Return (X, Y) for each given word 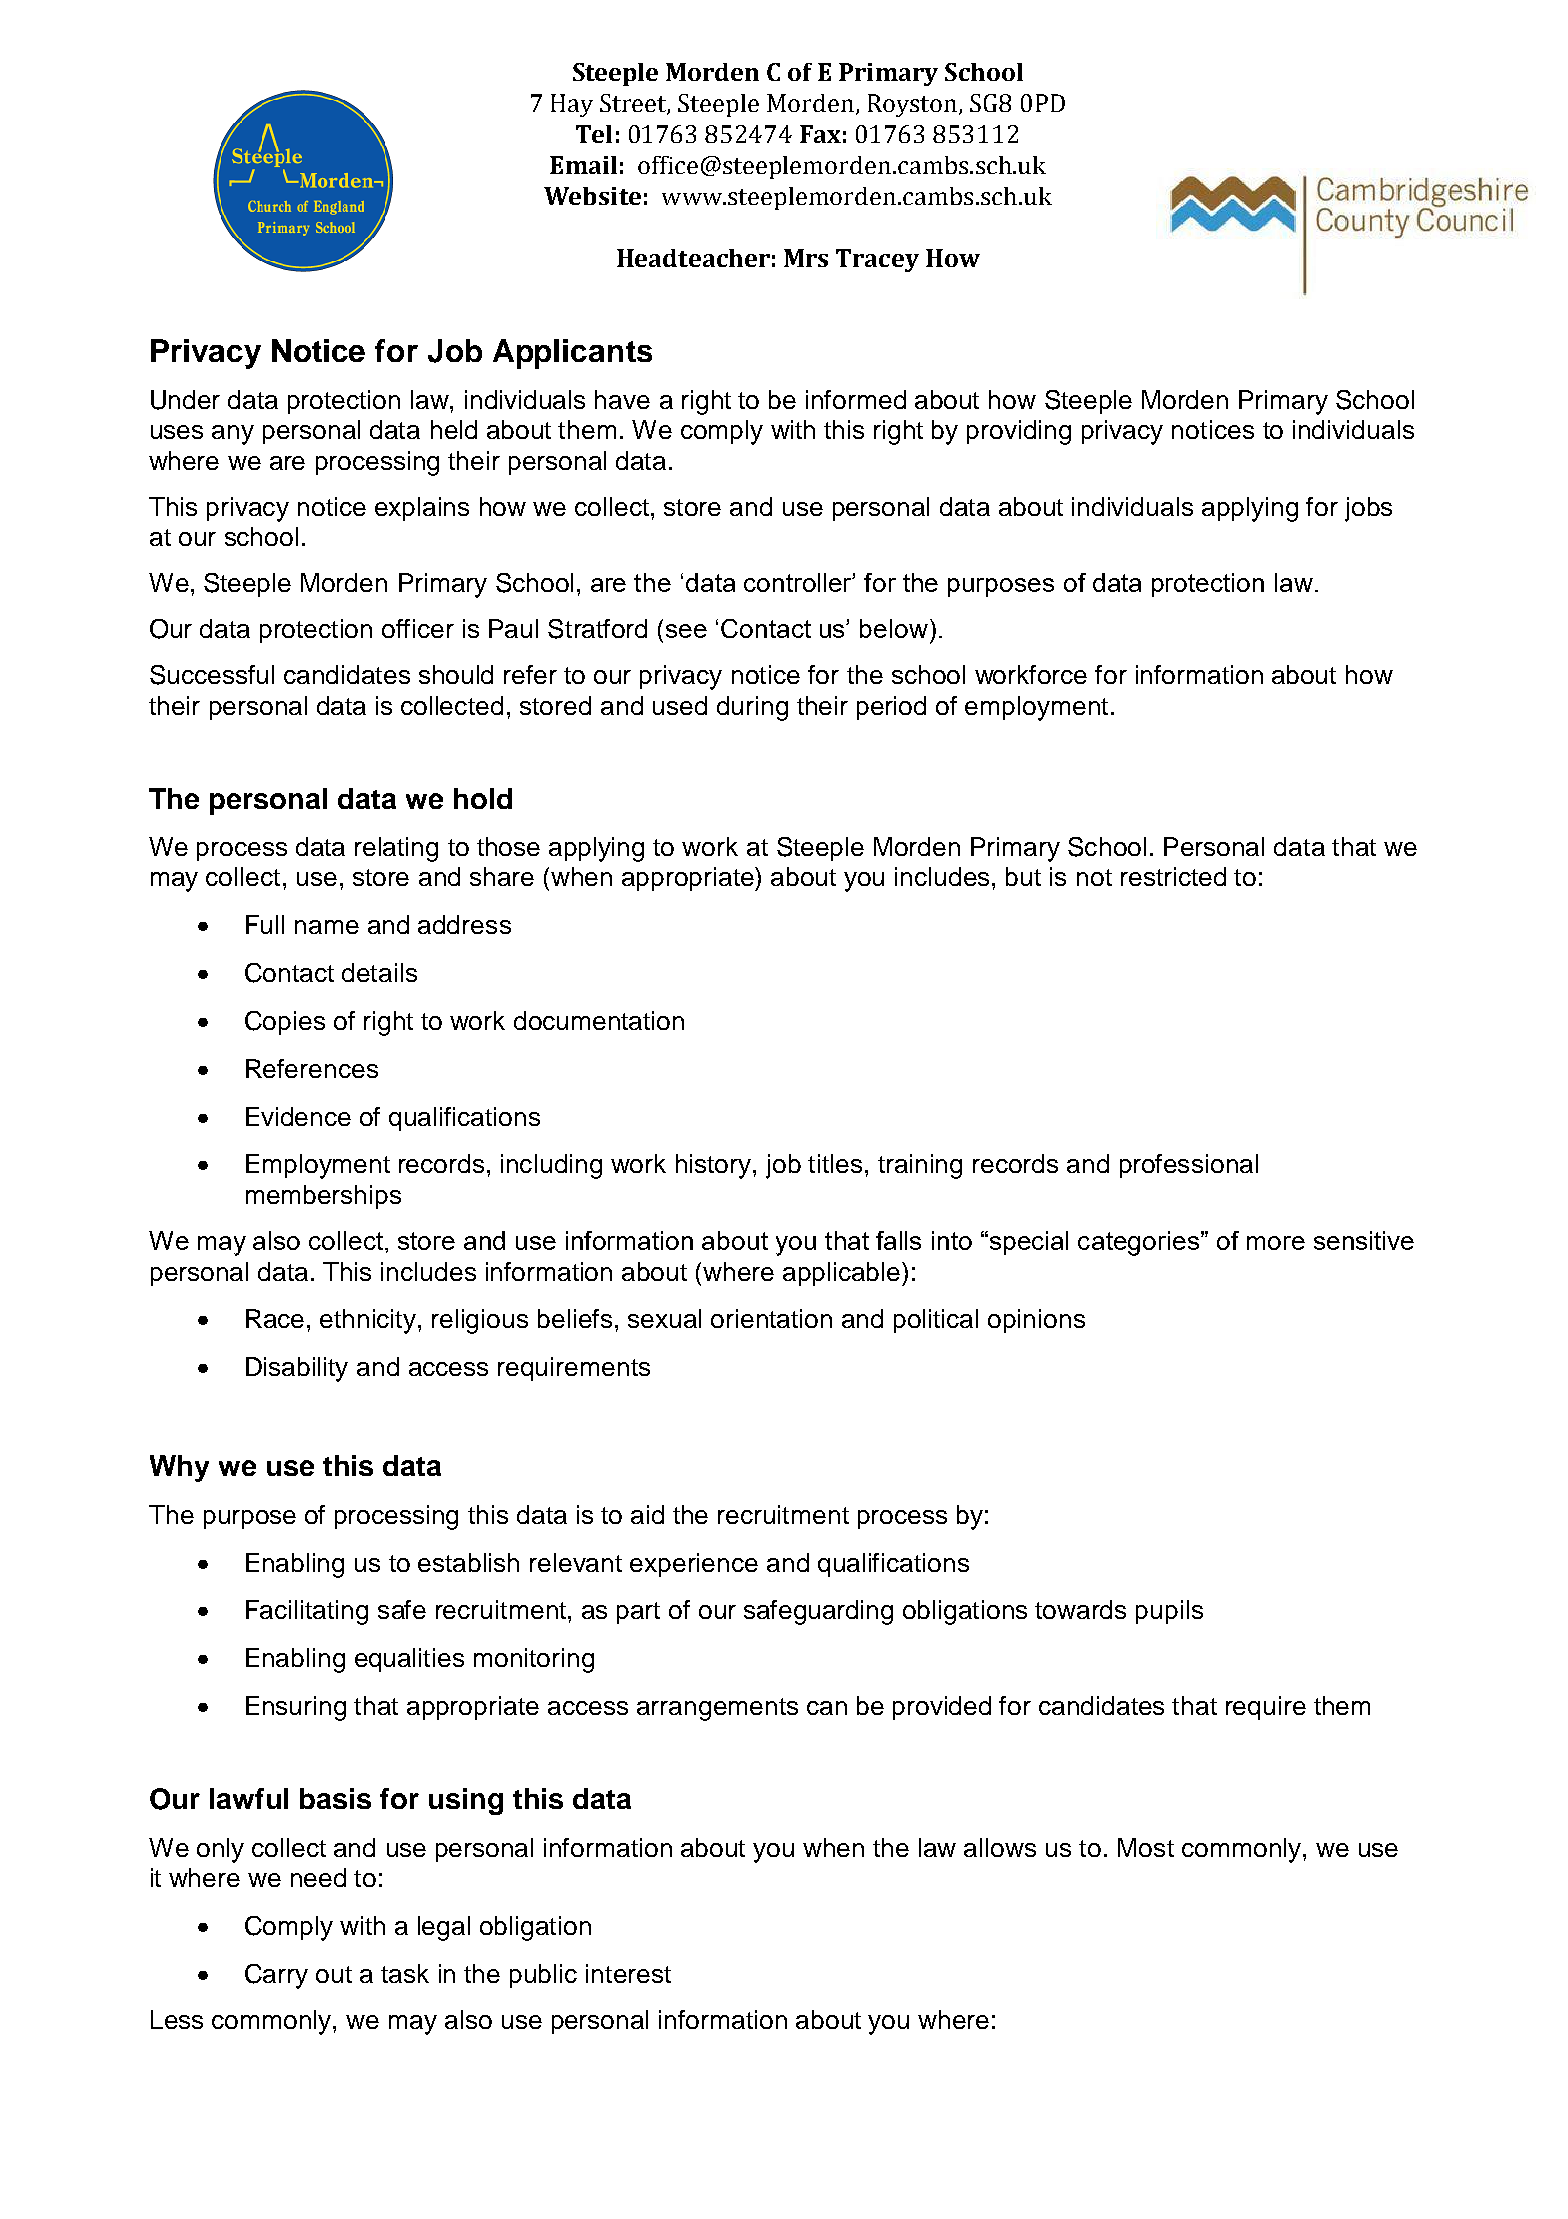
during (752, 708)
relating (396, 849)
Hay (572, 105)
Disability (297, 1369)
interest (628, 1973)
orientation (771, 1318)
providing (1019, 432)
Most (1146, 1847)
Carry (276, 1976)
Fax (820, 134)
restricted (1173, 876)
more (1276, 1243)
